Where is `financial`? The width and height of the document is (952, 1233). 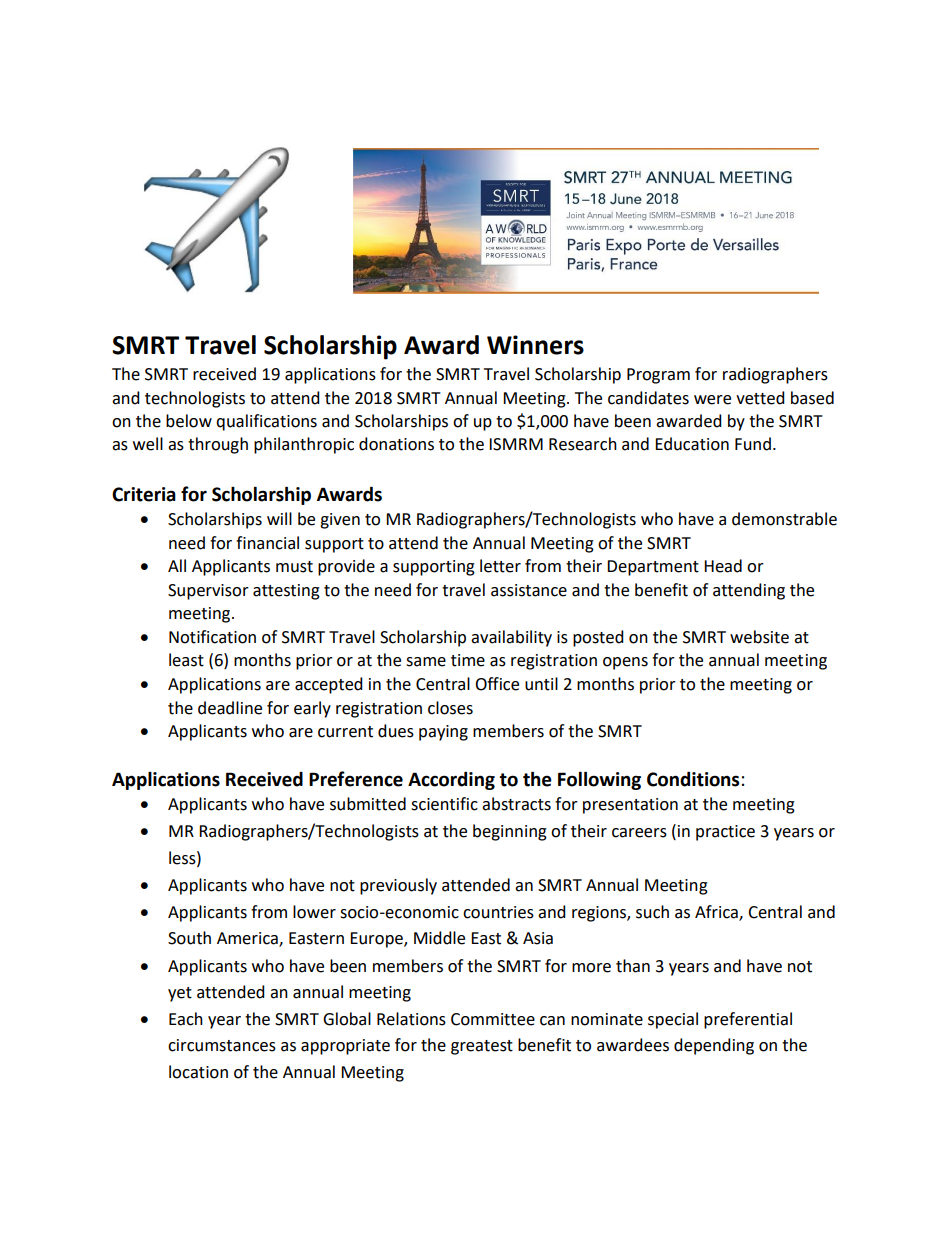 financial is located at coordinates (267, 543).
